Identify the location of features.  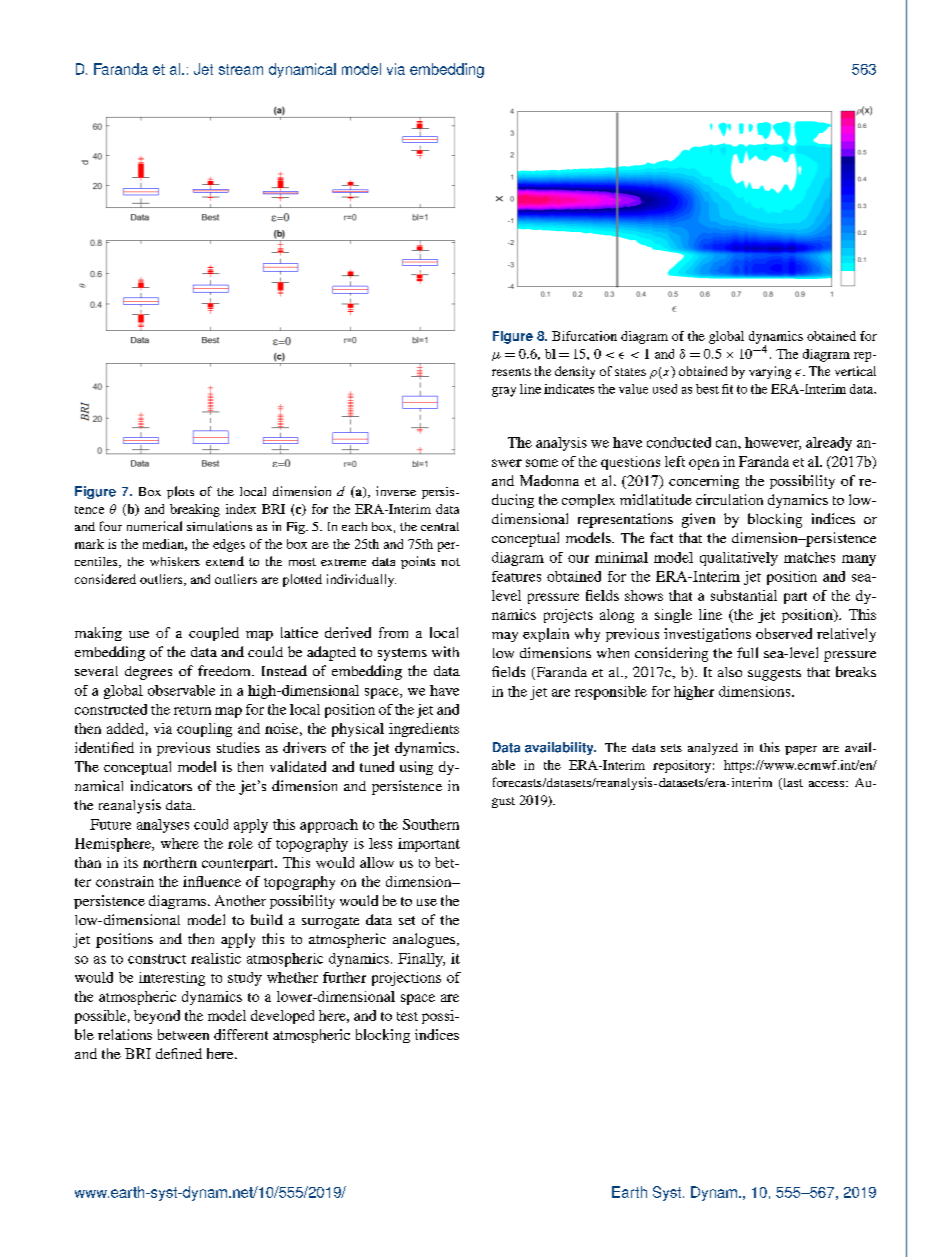
(516, 576).
